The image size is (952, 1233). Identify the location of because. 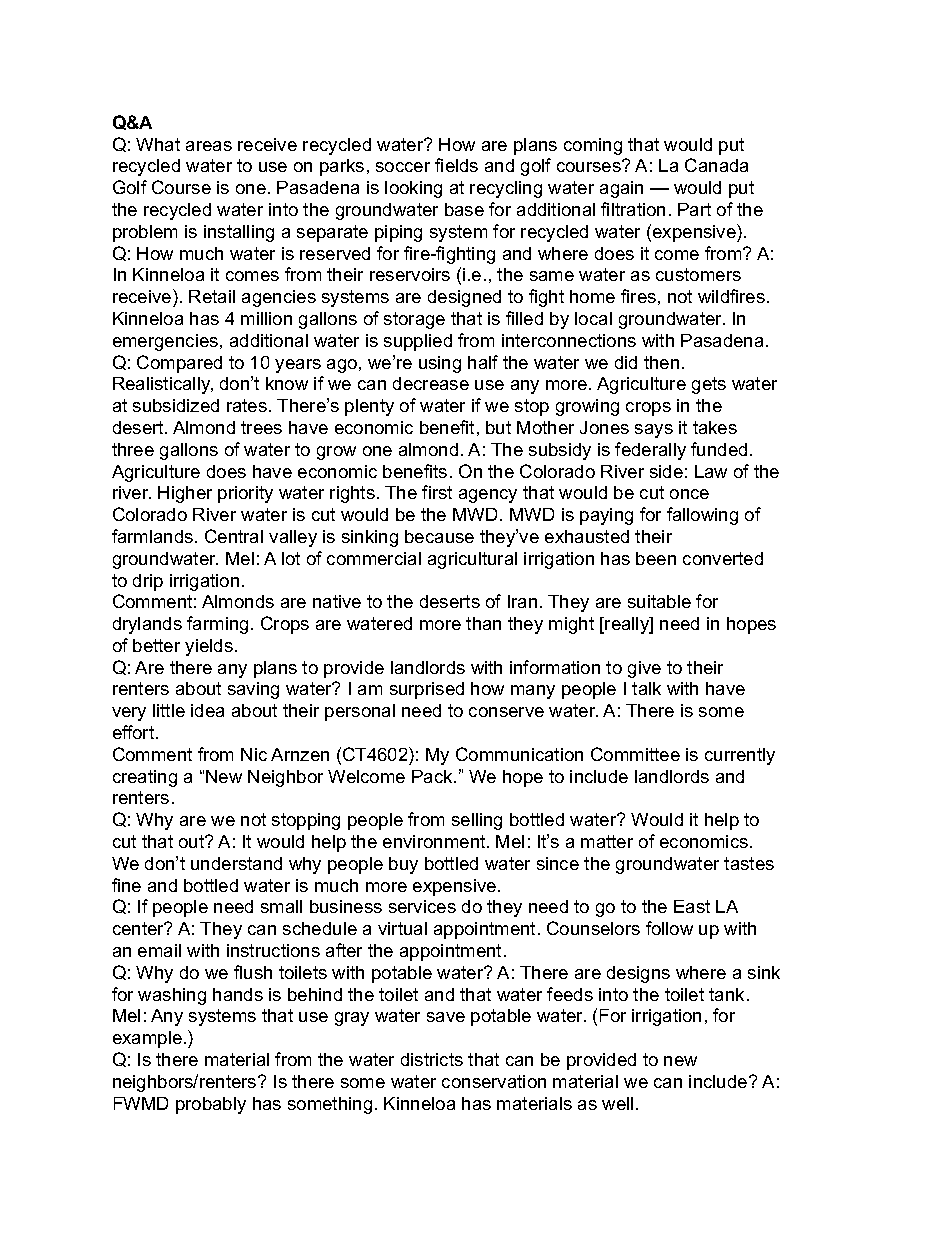
(439, 536).
